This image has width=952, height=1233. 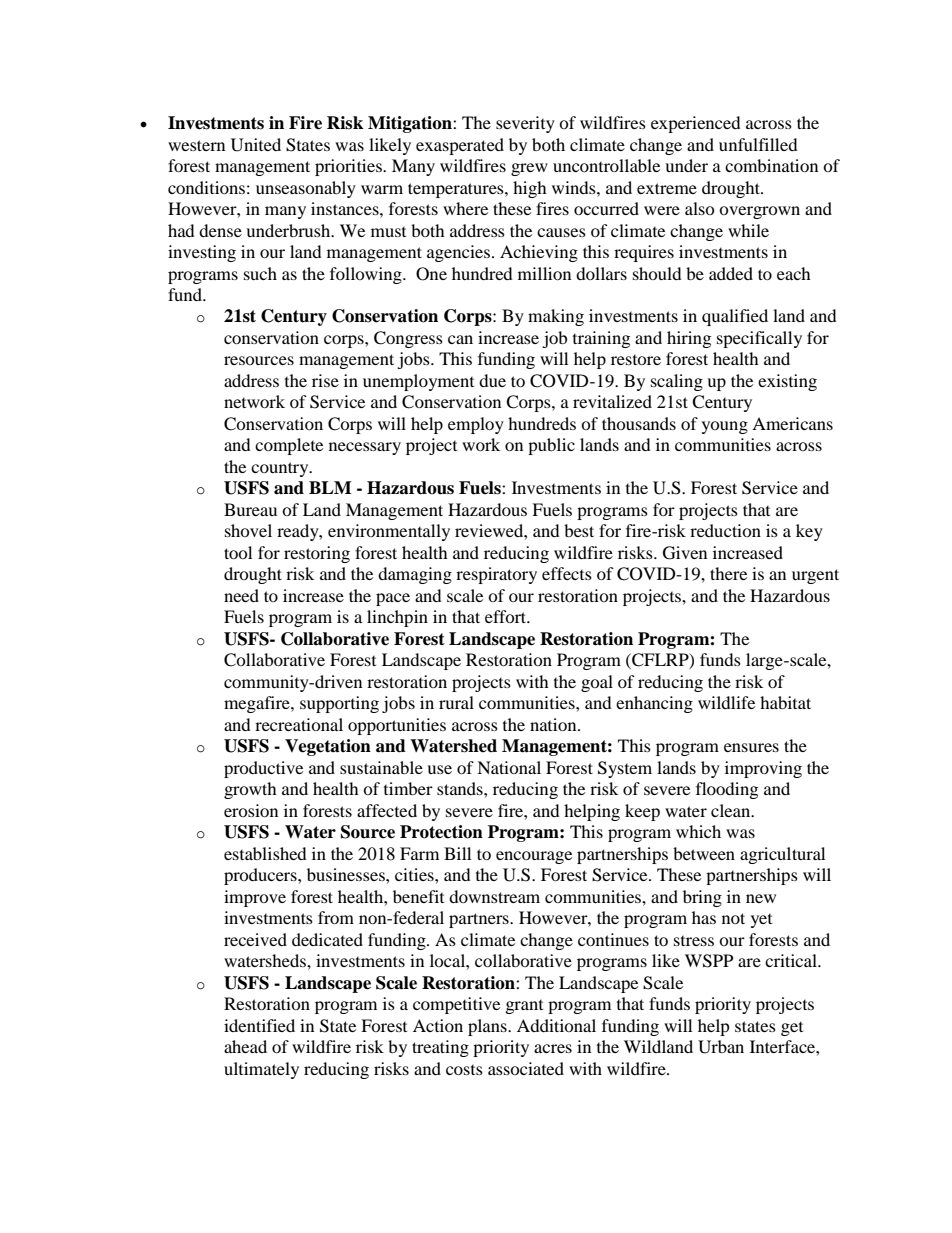 I want to click on United, so click(x=256, y=145).
